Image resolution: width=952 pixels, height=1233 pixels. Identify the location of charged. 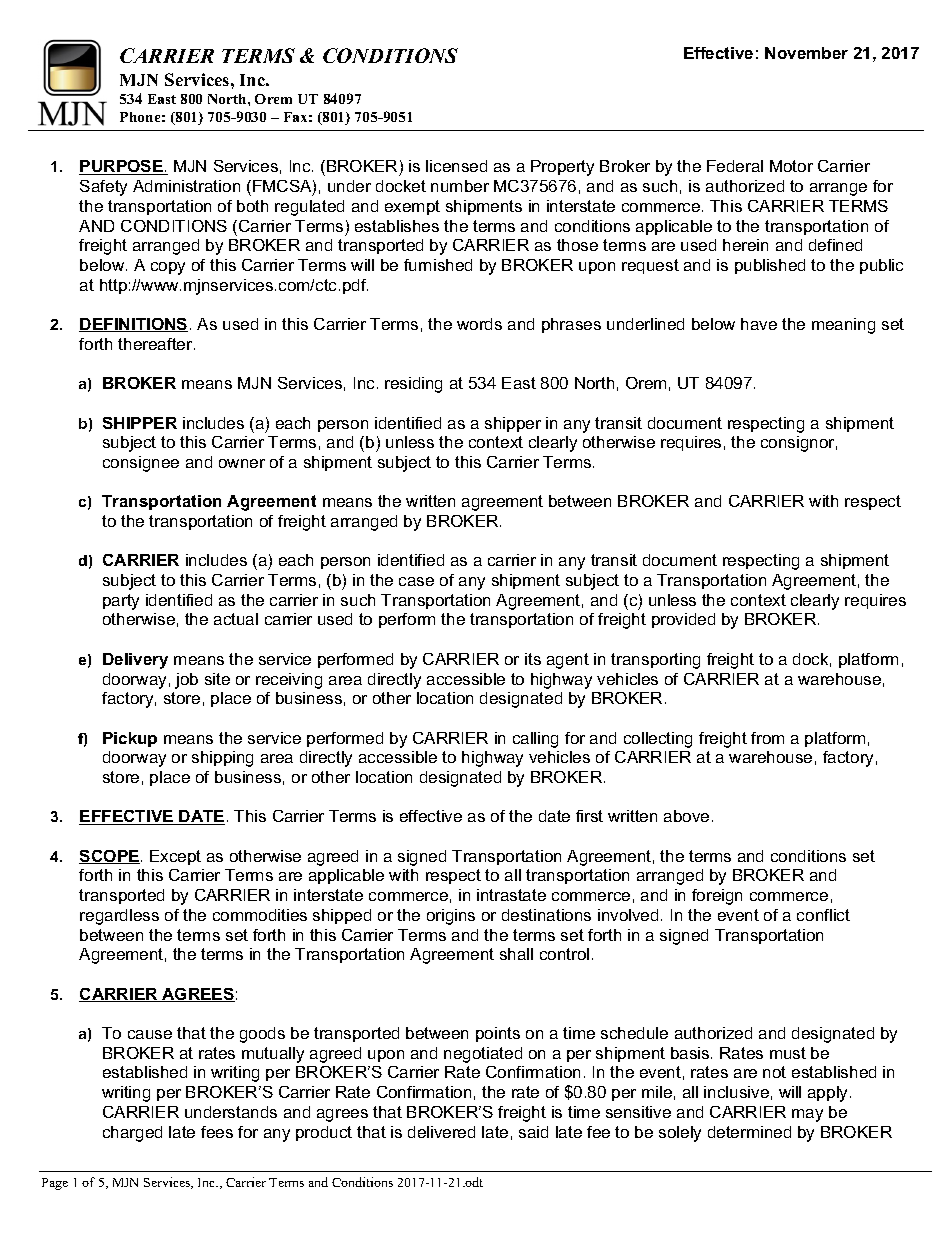
(132, 1134).
